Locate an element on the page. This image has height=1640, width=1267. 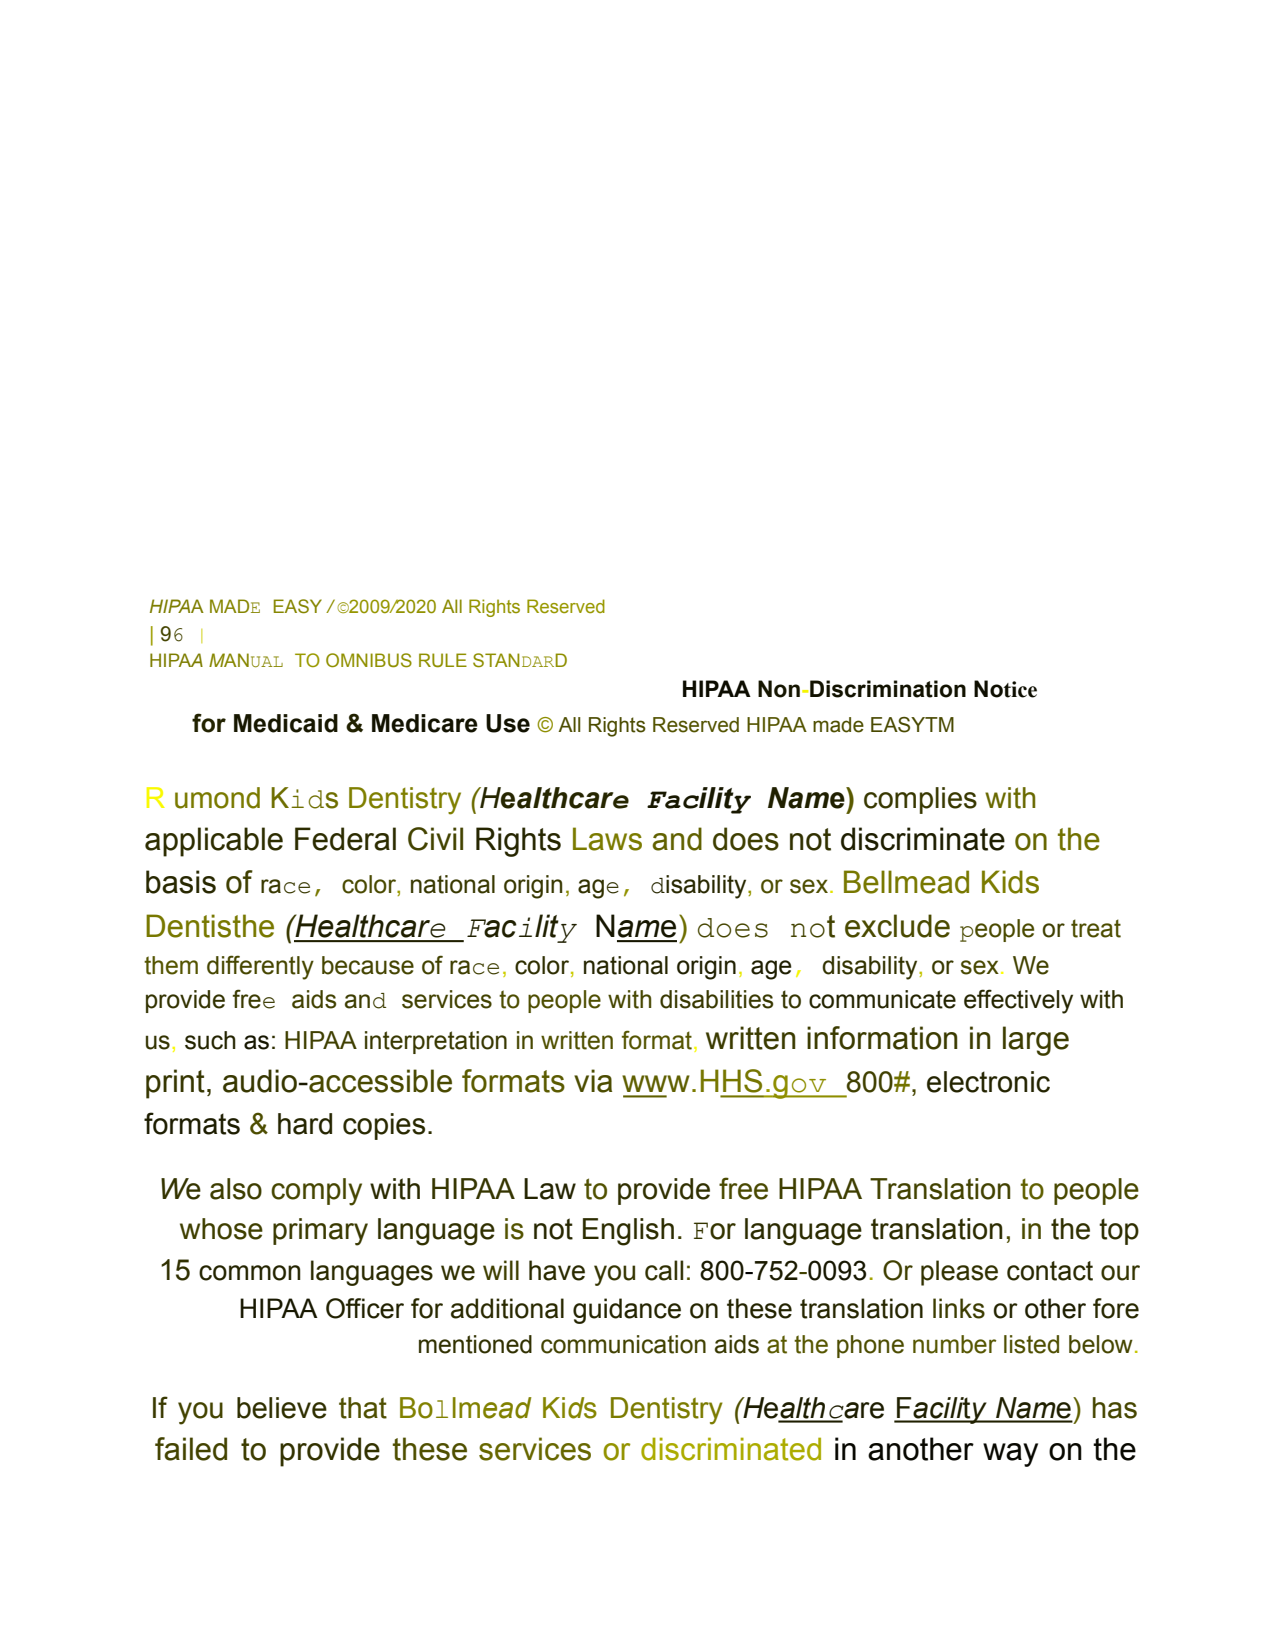
differently is located at coordinates (260, 967).
